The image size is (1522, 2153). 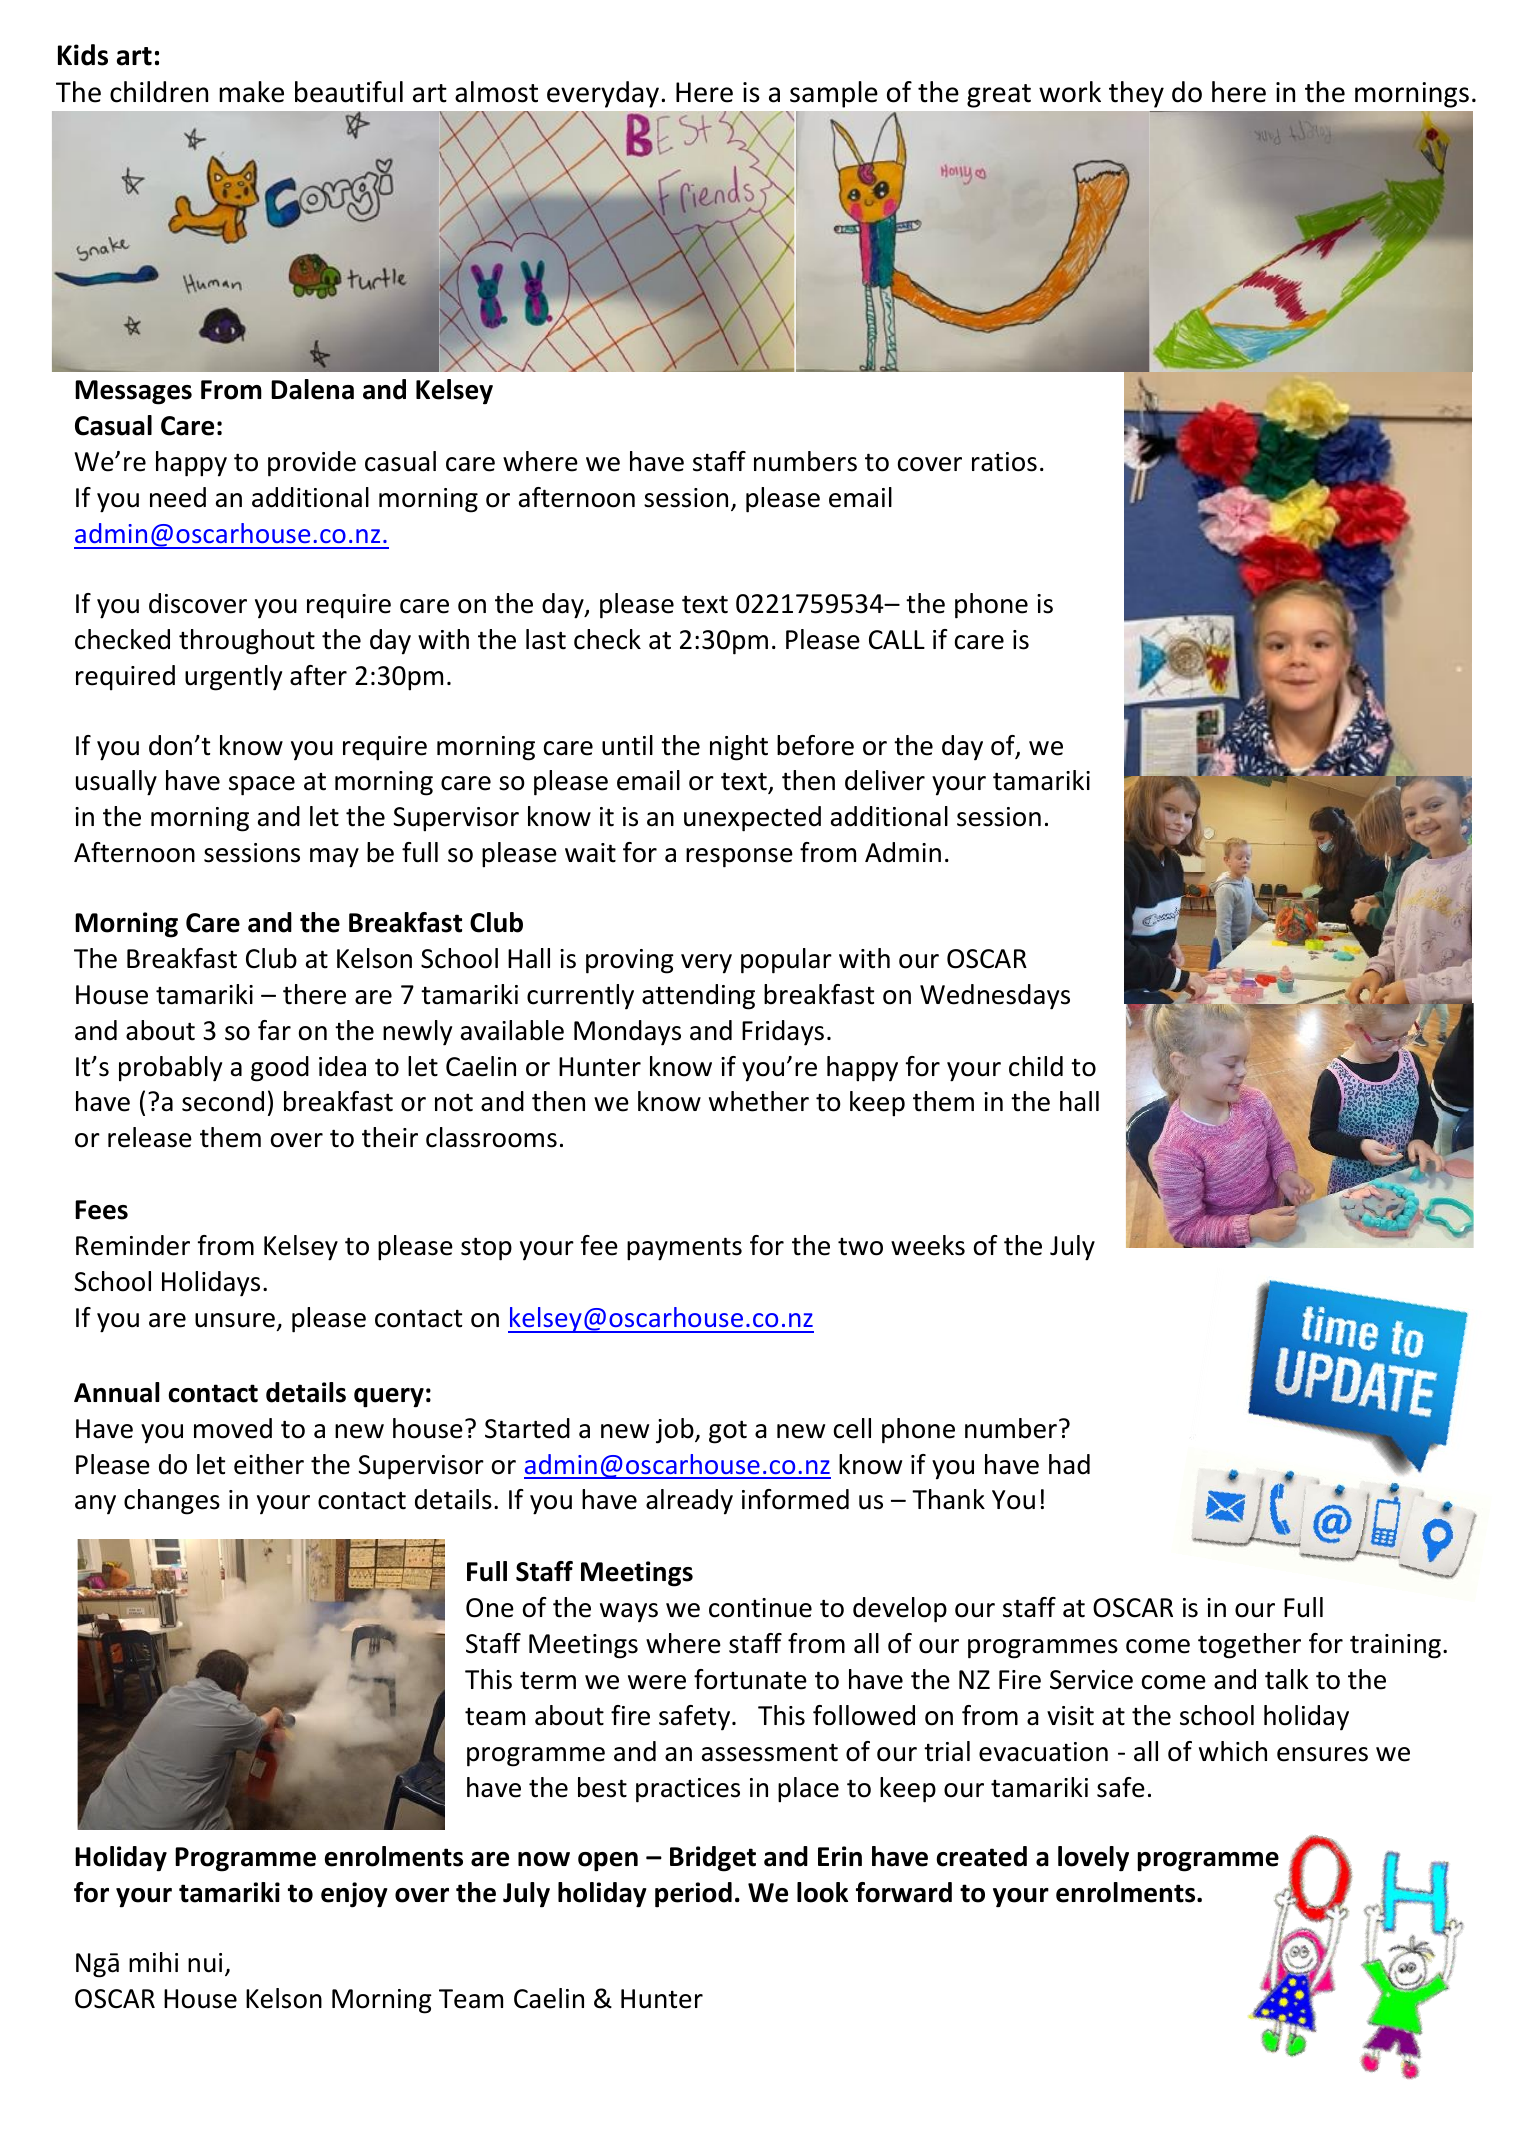 What do you see at coordinates (698, 997) in the screenshot?
I see `attending` at bounding box center [698, 997].
